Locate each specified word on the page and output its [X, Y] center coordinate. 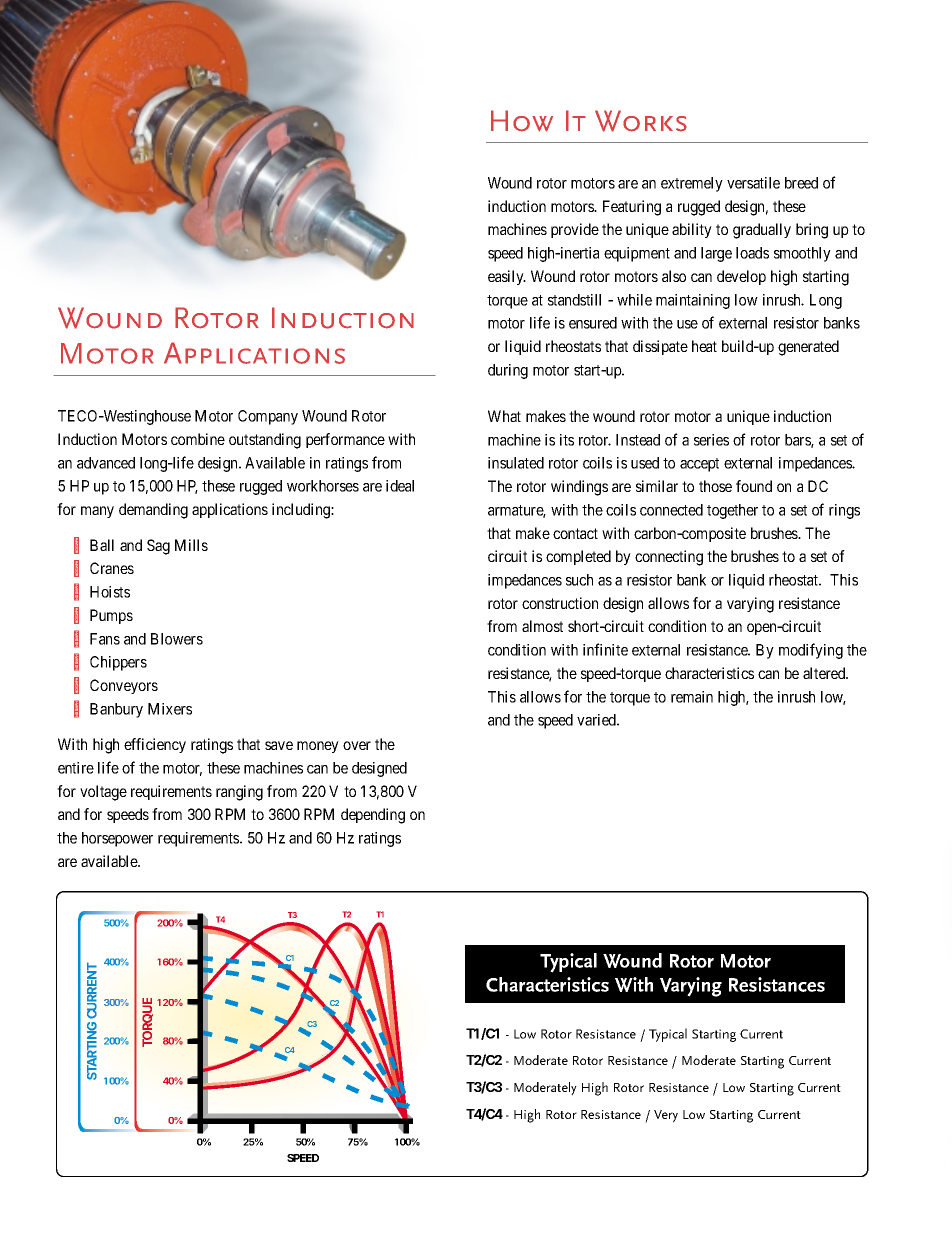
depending [373, 816]
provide [575, 230]
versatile [753, 183]
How [522, 121]
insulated [516, 463]
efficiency [155, 745]
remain [692, 697]
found [754, 486]
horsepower [117, 839]
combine [198, 439]
